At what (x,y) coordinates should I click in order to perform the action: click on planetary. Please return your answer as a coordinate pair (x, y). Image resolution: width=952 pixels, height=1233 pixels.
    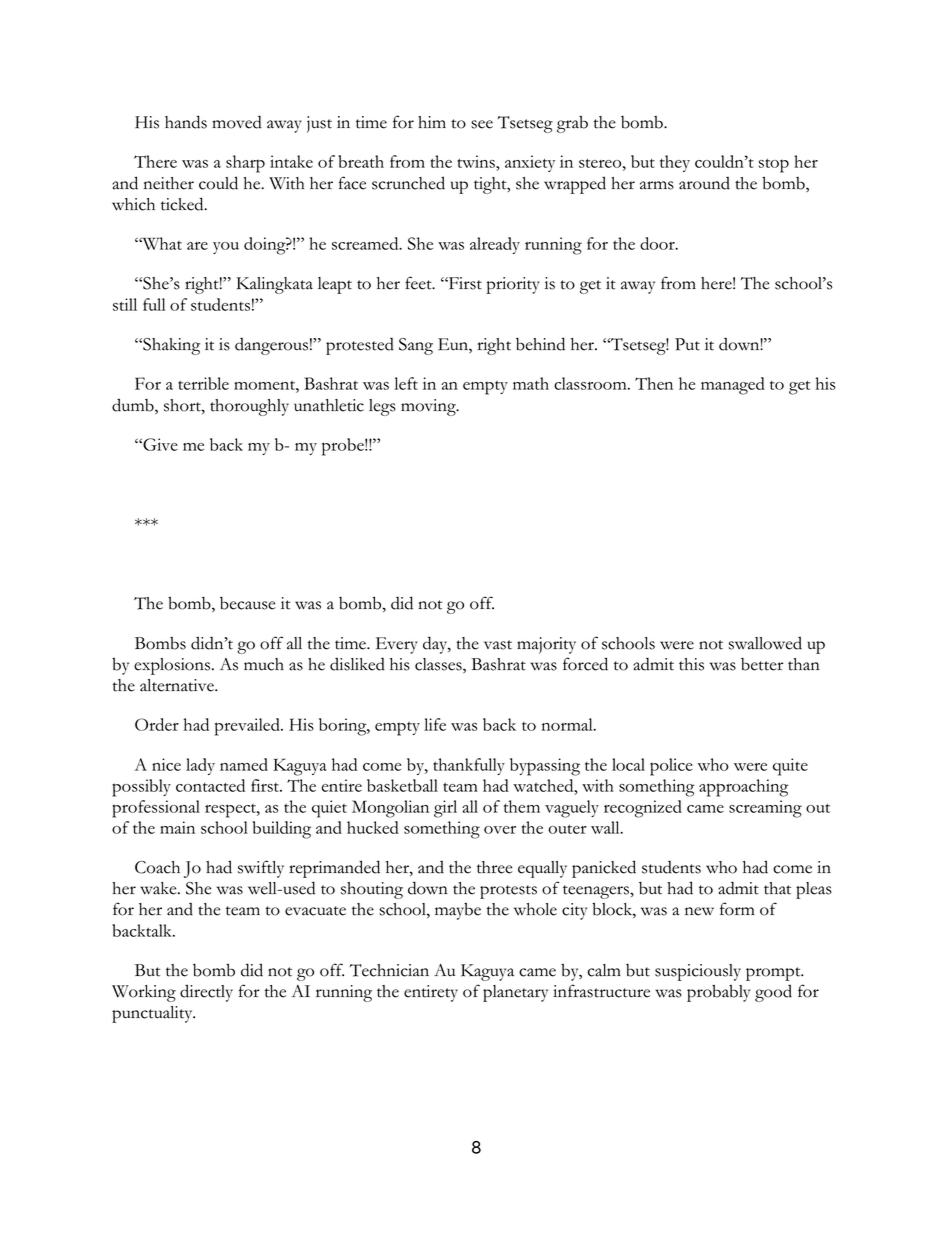
    Looking at the image, I should click on (515, 993).
